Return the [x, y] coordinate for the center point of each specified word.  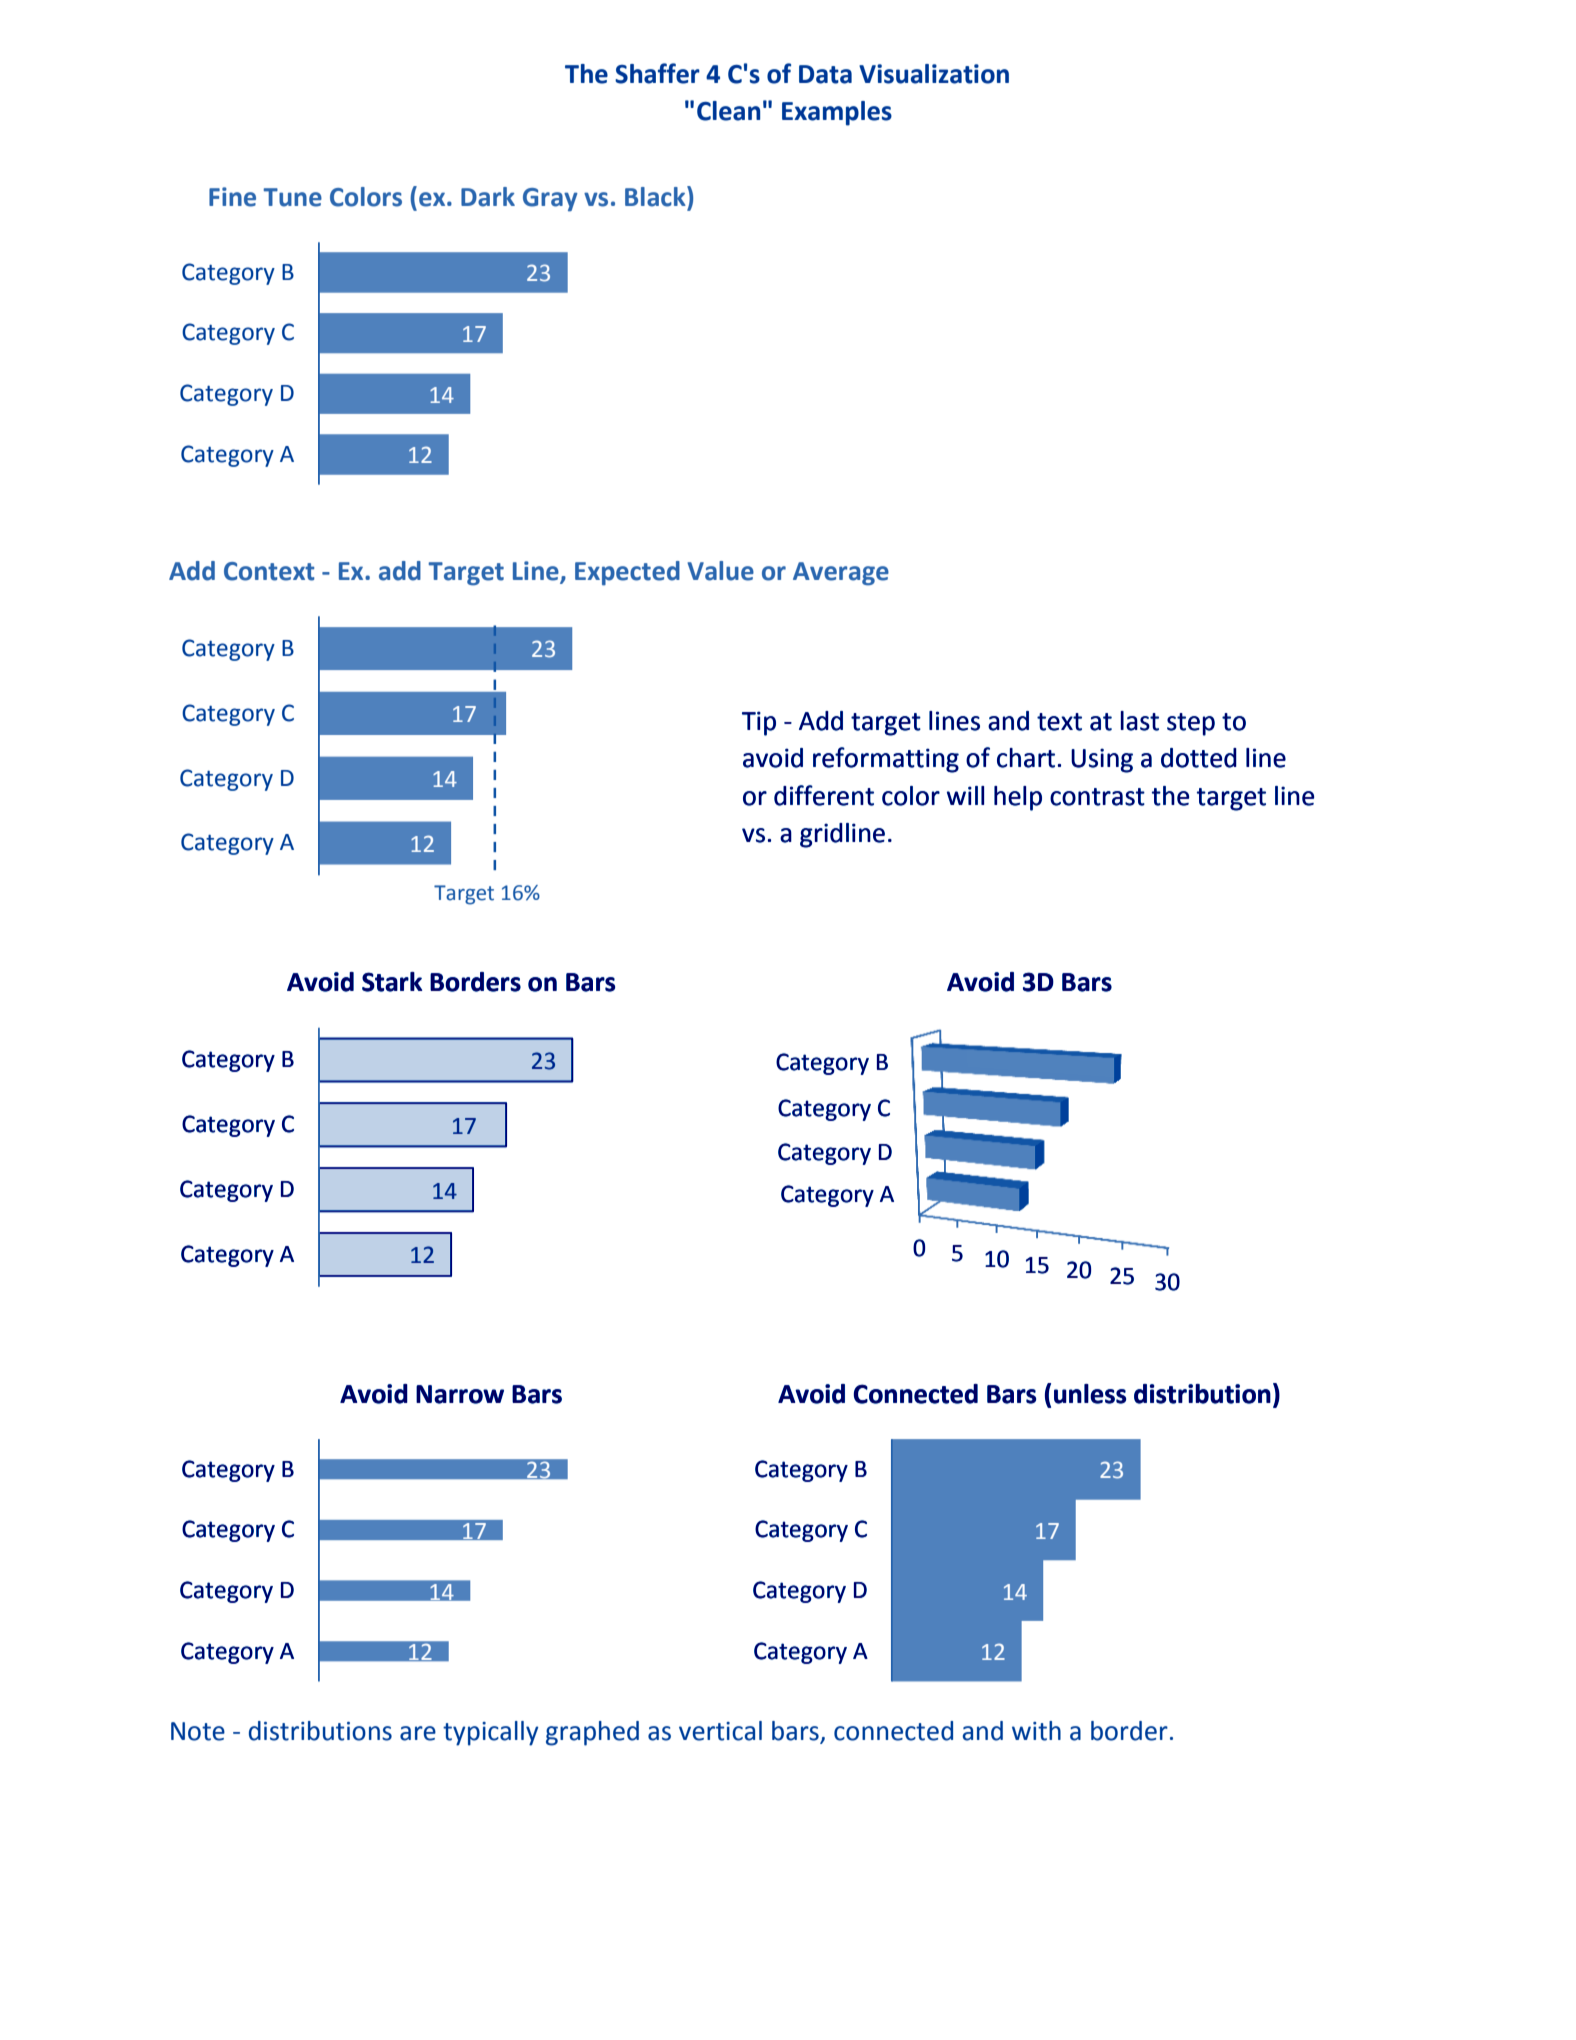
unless [1090, 1394]
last [1140, 721]
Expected [627, 573]
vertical [720, 1731]
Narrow [460, 1394]
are [418, 1733]
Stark [392, 982]
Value [720, 571]
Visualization [934, 74]
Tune [292, 197]
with [1036, 1731]
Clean [728, 111]
